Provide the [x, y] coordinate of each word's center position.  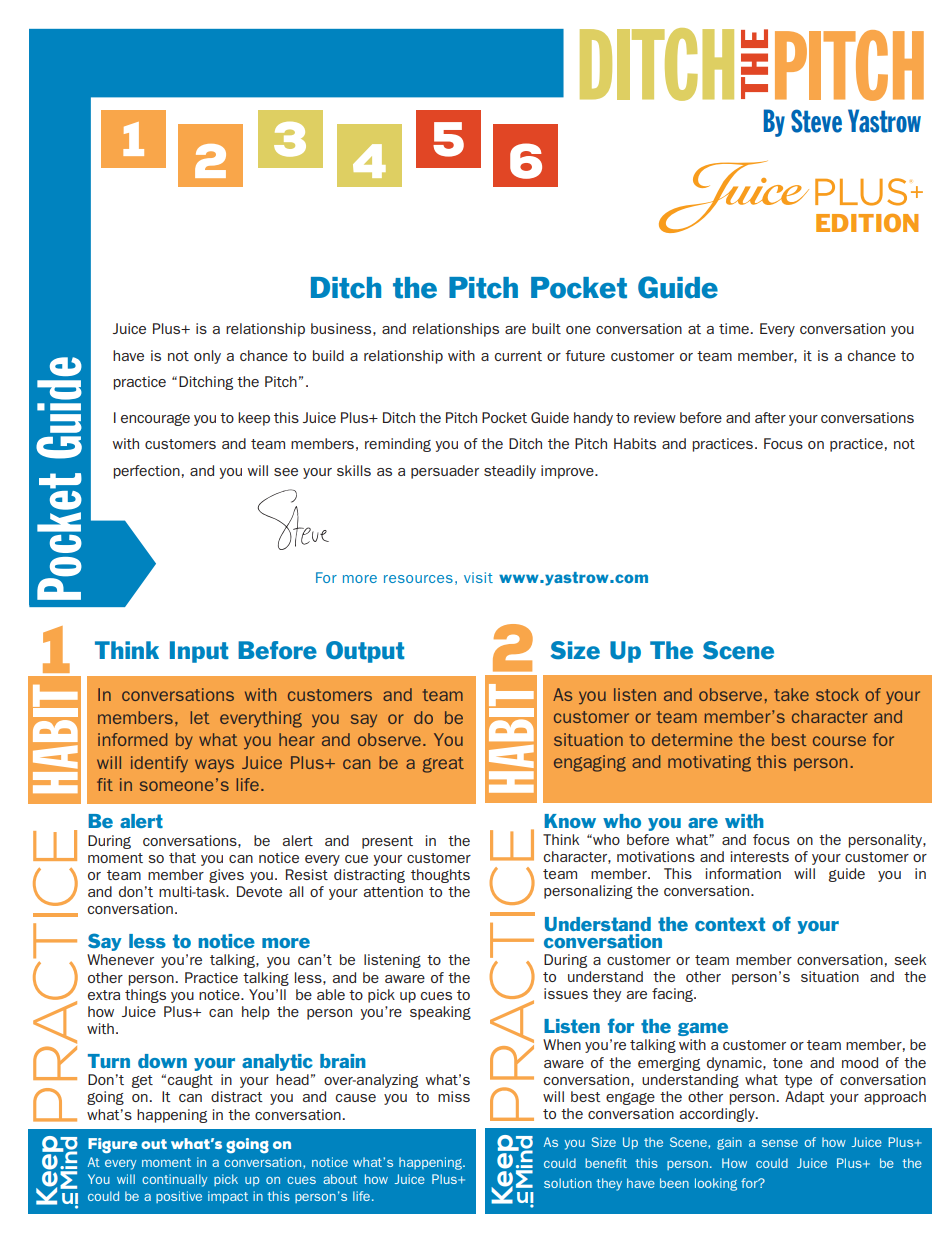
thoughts [440, 876]
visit [478, 577]
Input [199, 652]
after [770, 417]
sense [780, 1143]
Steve [816, 121]
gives [226, 876]
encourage [155, 420]
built [546, 328]
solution [568, 1183]
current [518, 356]
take [791, 694]
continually [174, 1180]
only [207, 357]
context [730, 924]
